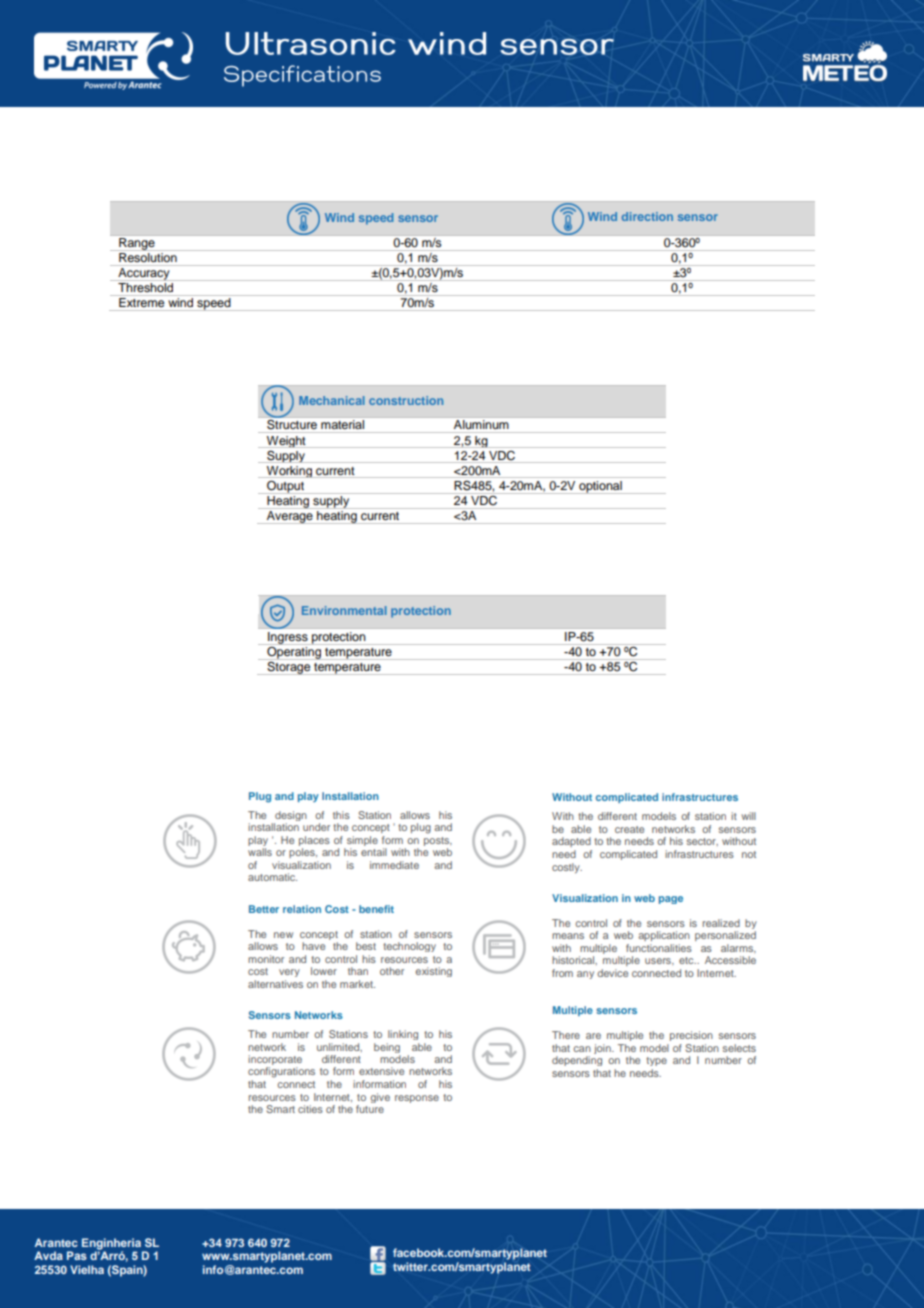  What do you see at coordinates (266, 959) in the screenshot?
I see `monitor` at bounding box center [266, 959].
